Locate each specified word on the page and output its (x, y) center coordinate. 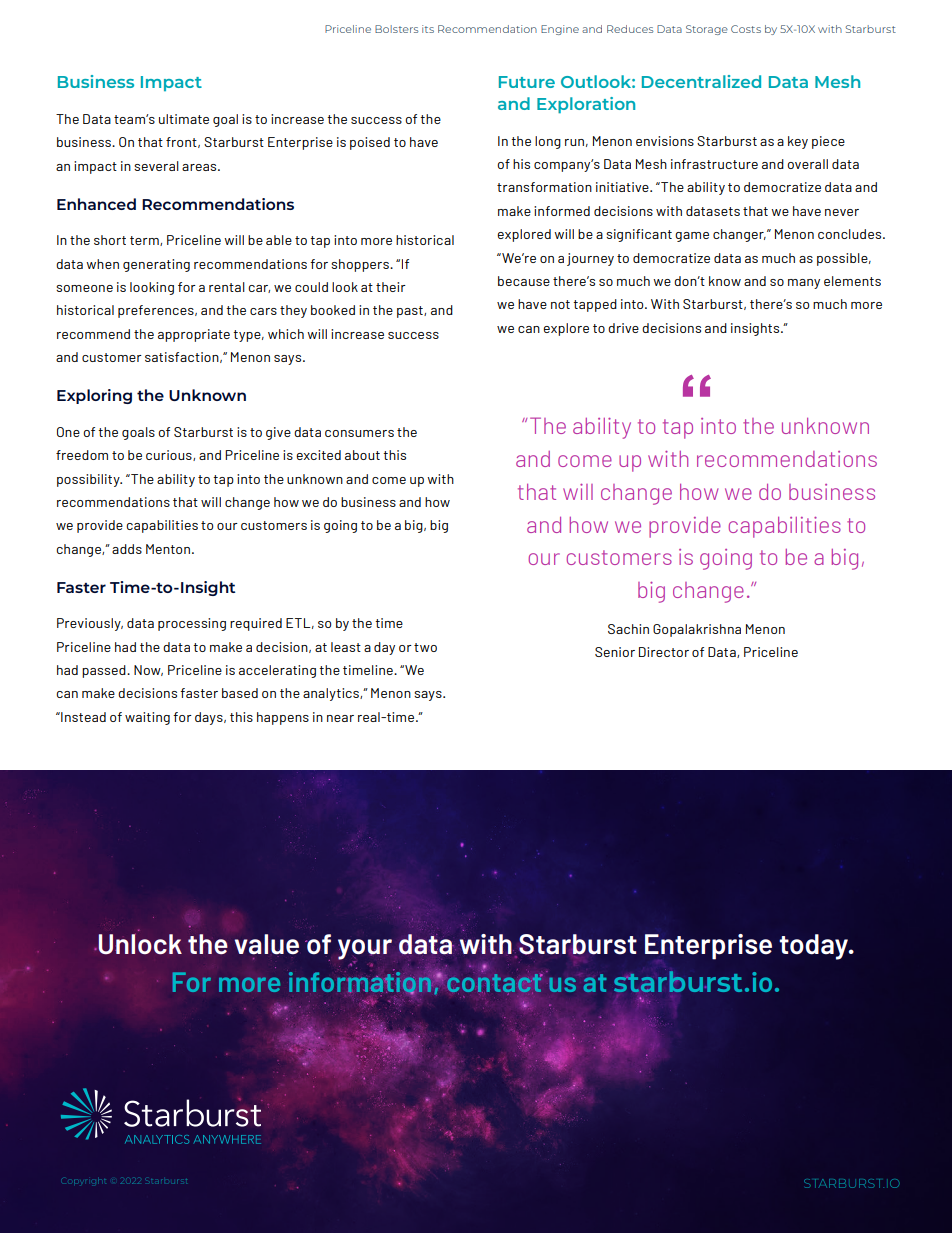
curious (170, 455)
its (428, 29)
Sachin (628, 629)
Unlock (139, 944)
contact (494, 984)
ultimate (184, 119)
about (362, 455)
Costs (746, 29)
